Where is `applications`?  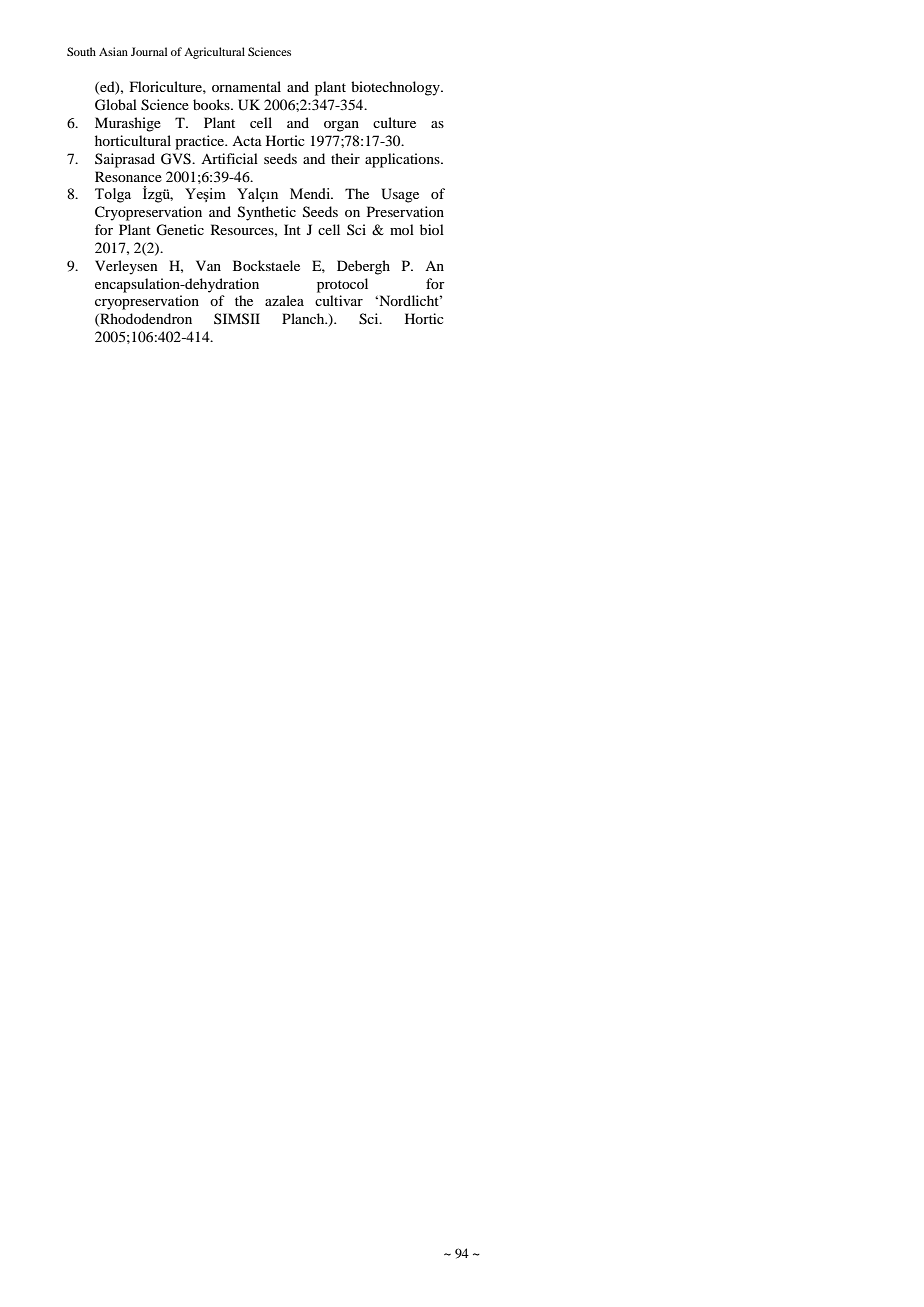 applications is located at coordinates (403, 160).
